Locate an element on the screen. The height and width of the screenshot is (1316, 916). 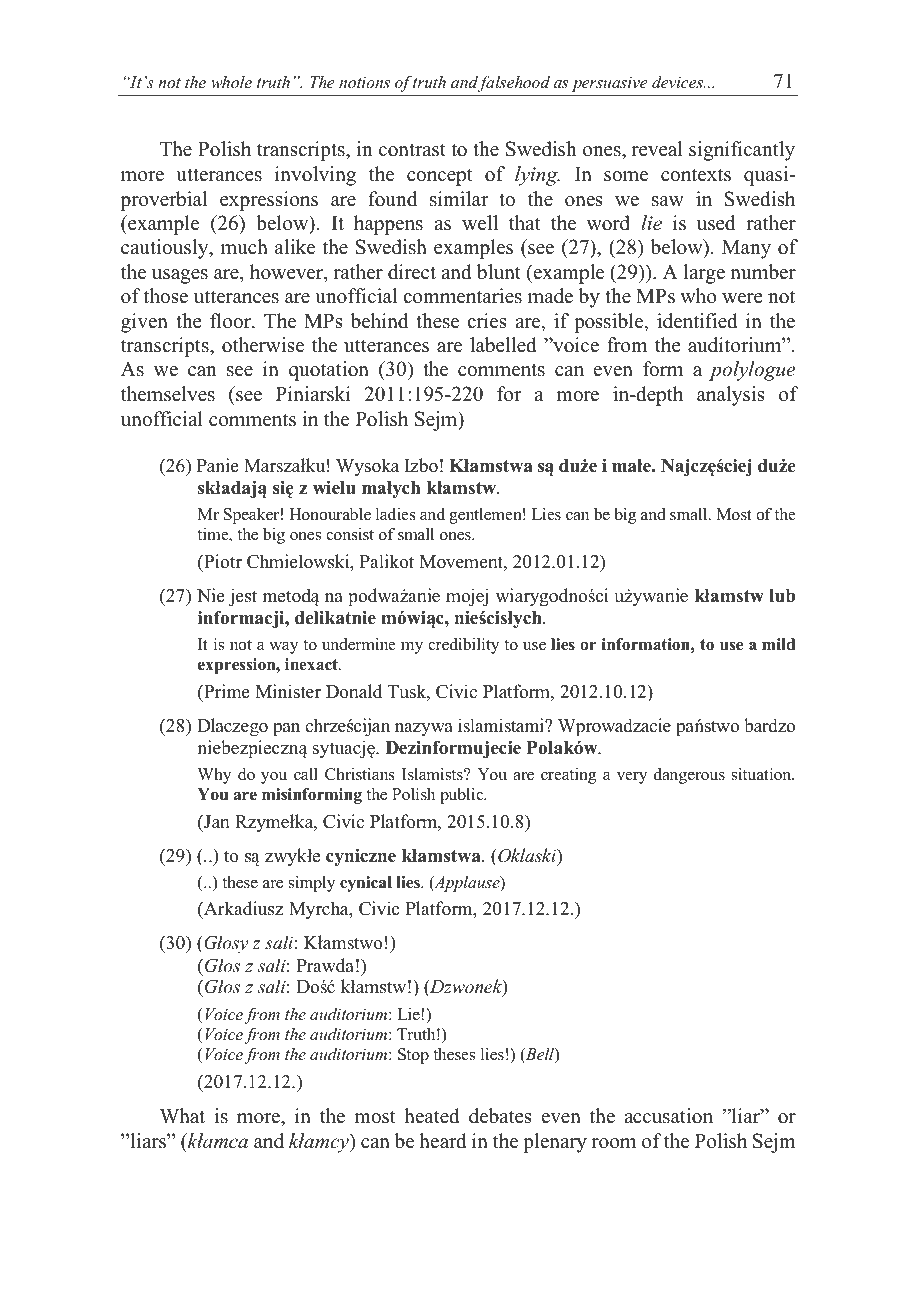
dangerous is located at coordinates (689, 776).
